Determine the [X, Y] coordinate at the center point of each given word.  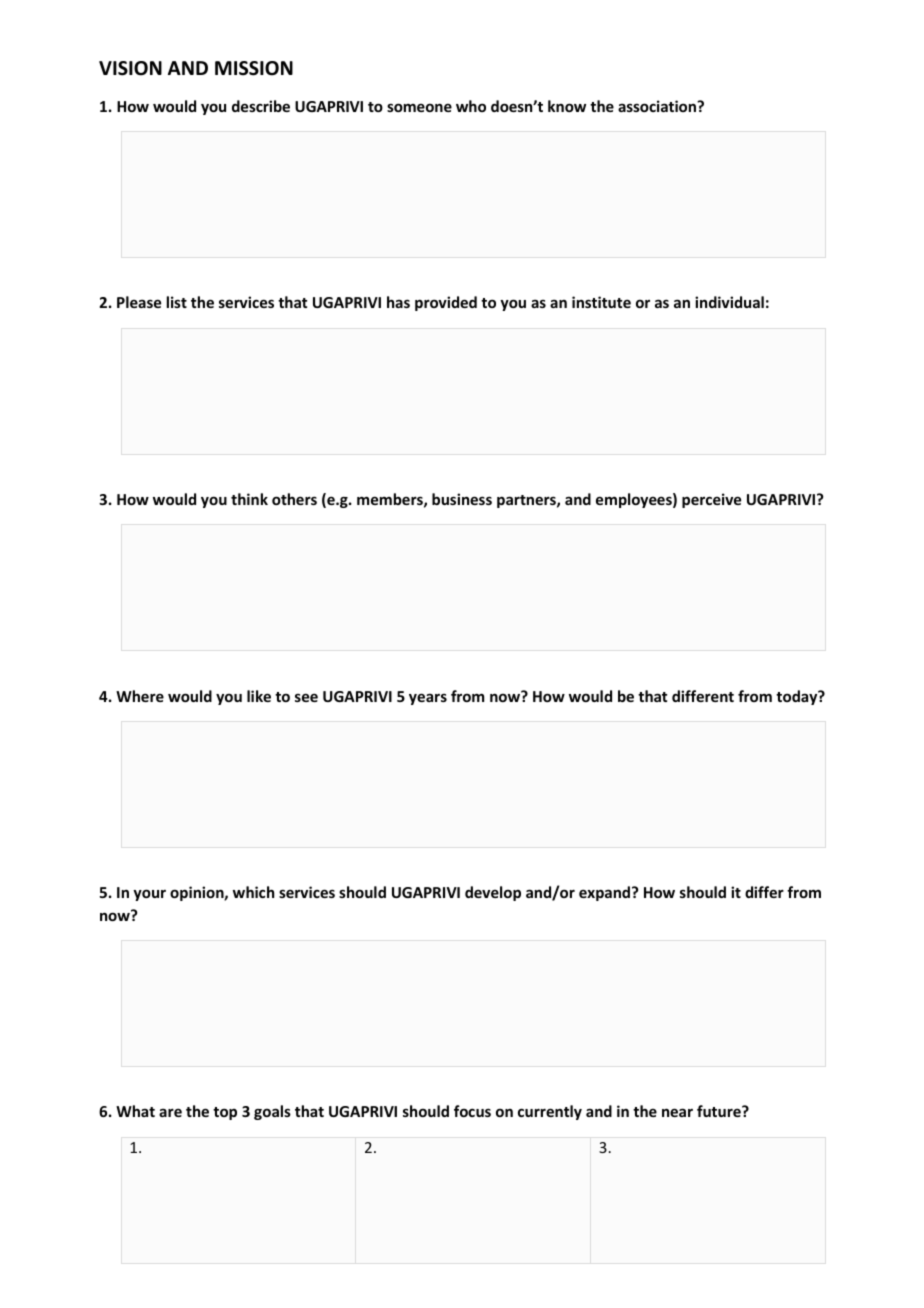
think [249, 499]
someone [419, 107]
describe [261, 106]
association [658, 106]
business [462, 499]
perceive [711, 500]
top [225, 1113]
